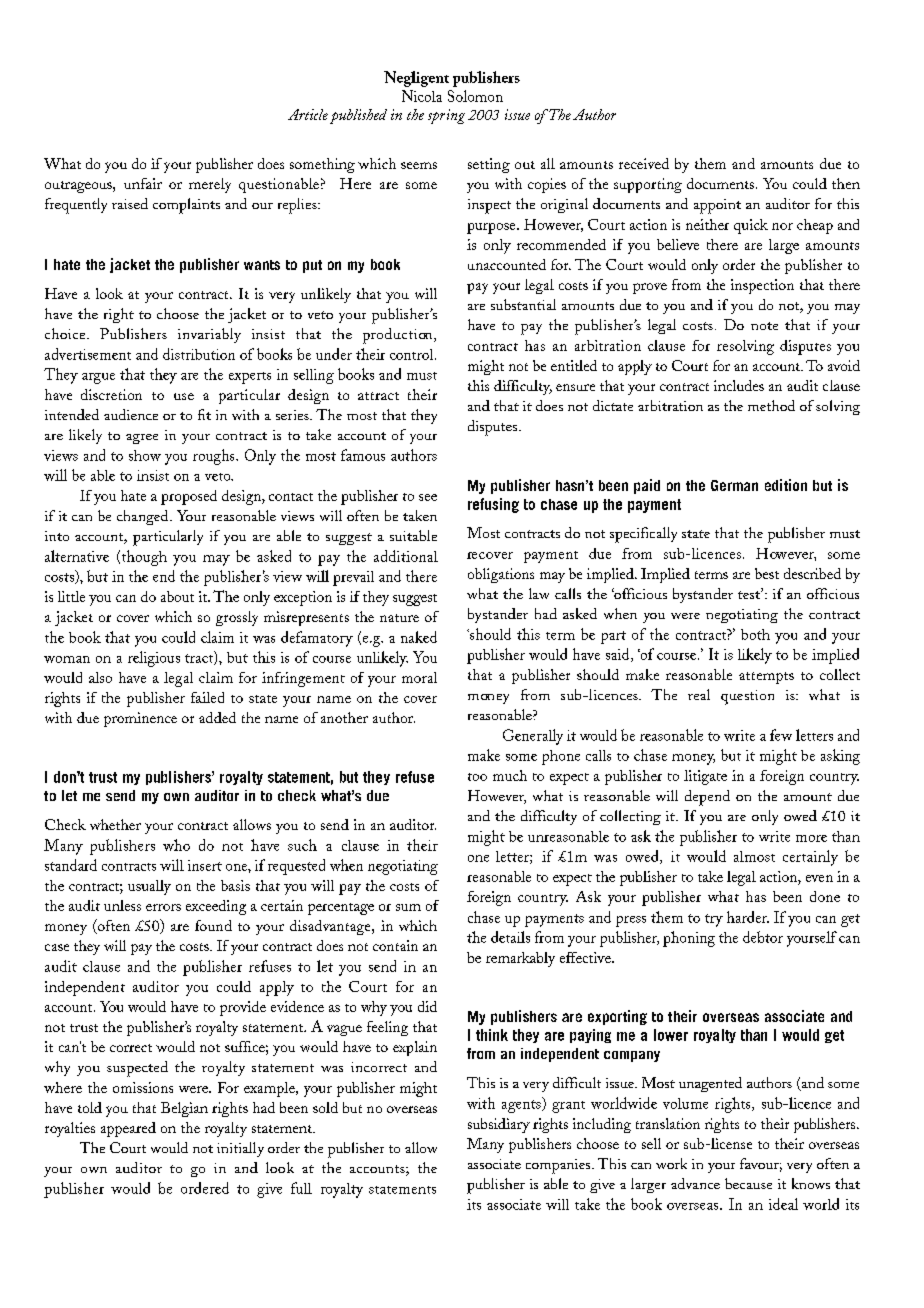 The height and width of the screenshot is (1308, 924). Describe the element at coordinates (739, 385) in the screenshot. I see `includes` at that location.
